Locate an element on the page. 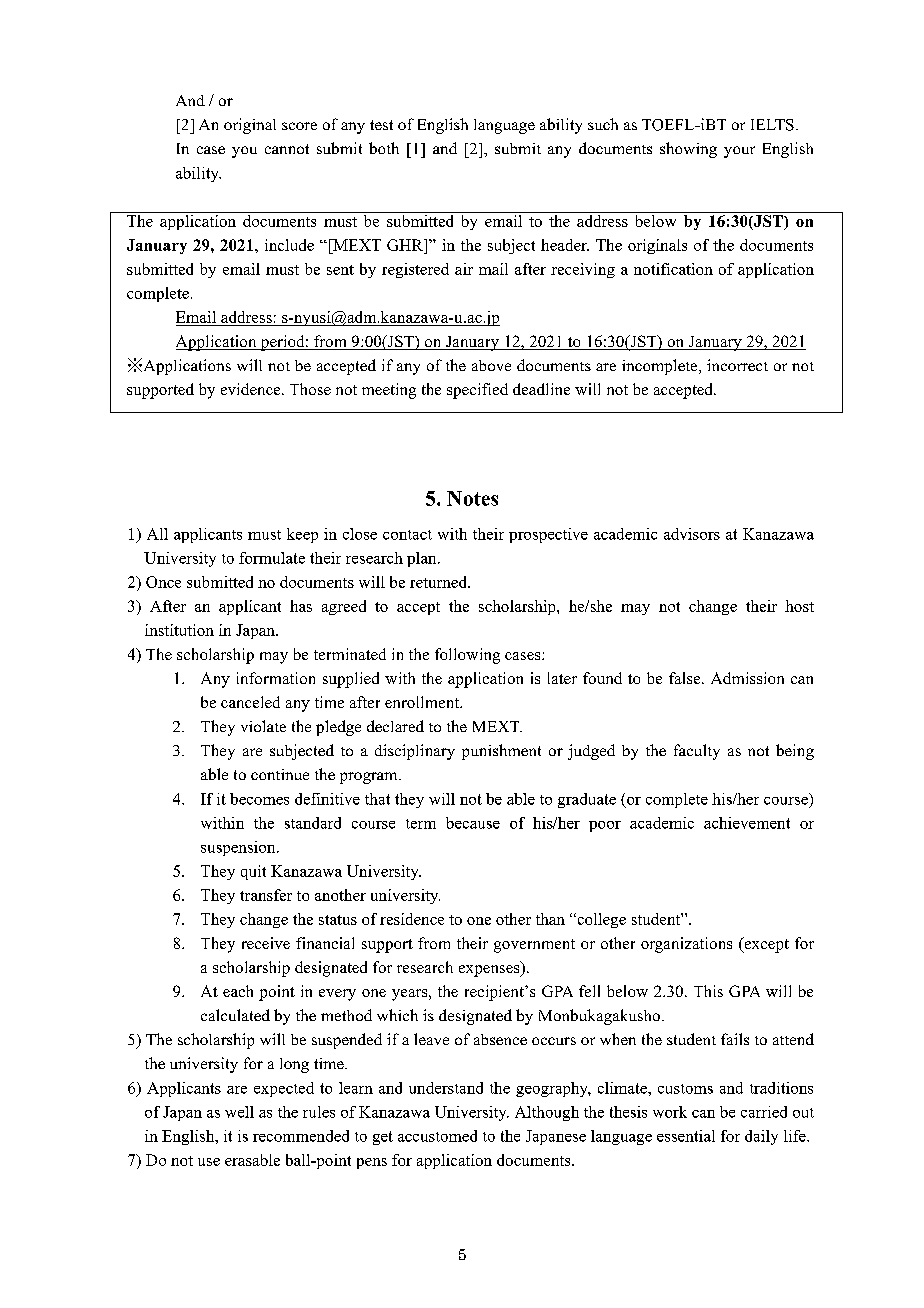 This image has height=1308, width=924. institution is located at coordinates (179, 630).
